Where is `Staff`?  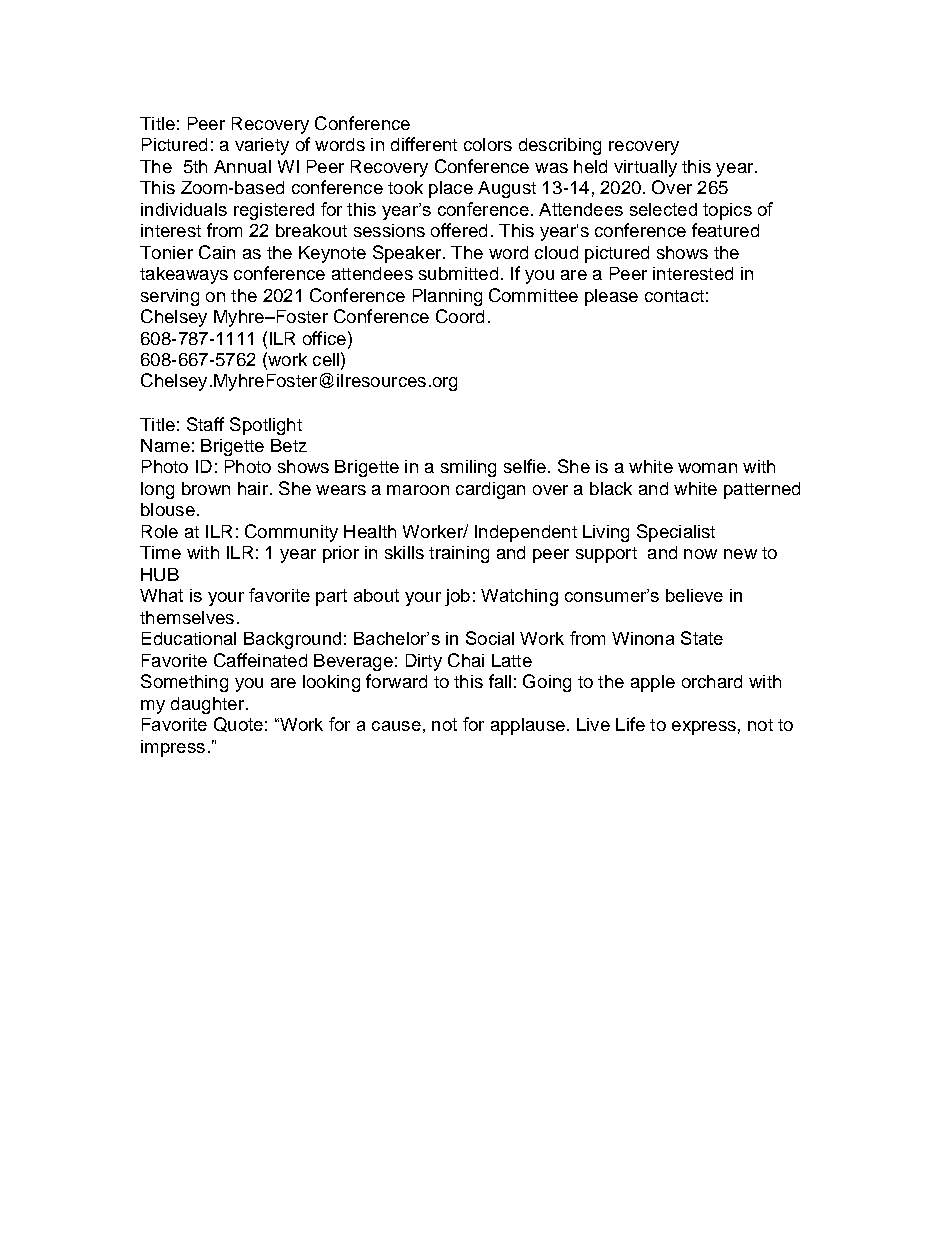 Staff is located at coordinates (205, 424).
